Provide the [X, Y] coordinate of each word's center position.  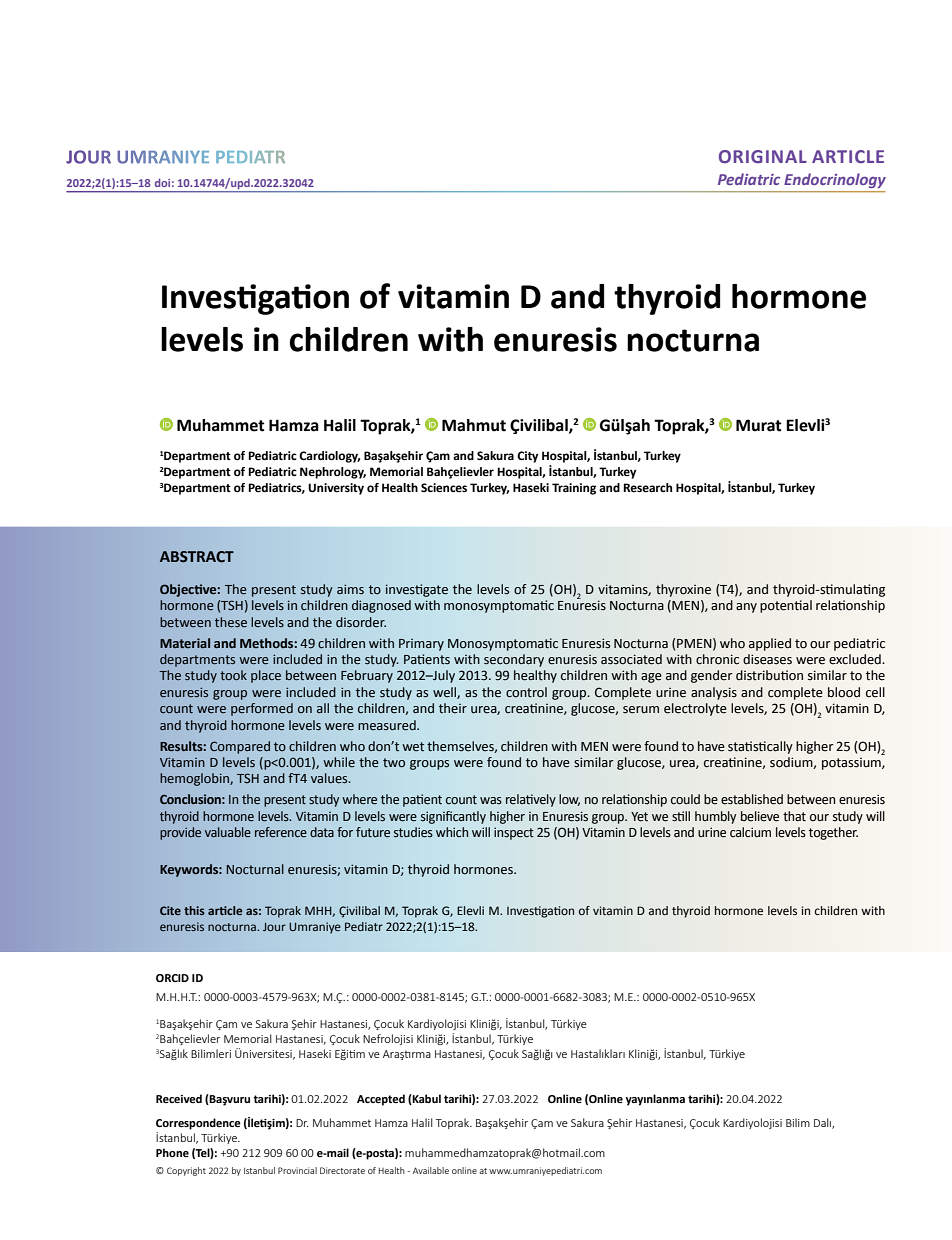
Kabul [426, 1099]
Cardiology [329, 457]
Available [431, 1170]
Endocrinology [835, 180]
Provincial [297, 1170]
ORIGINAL [763, 156]
